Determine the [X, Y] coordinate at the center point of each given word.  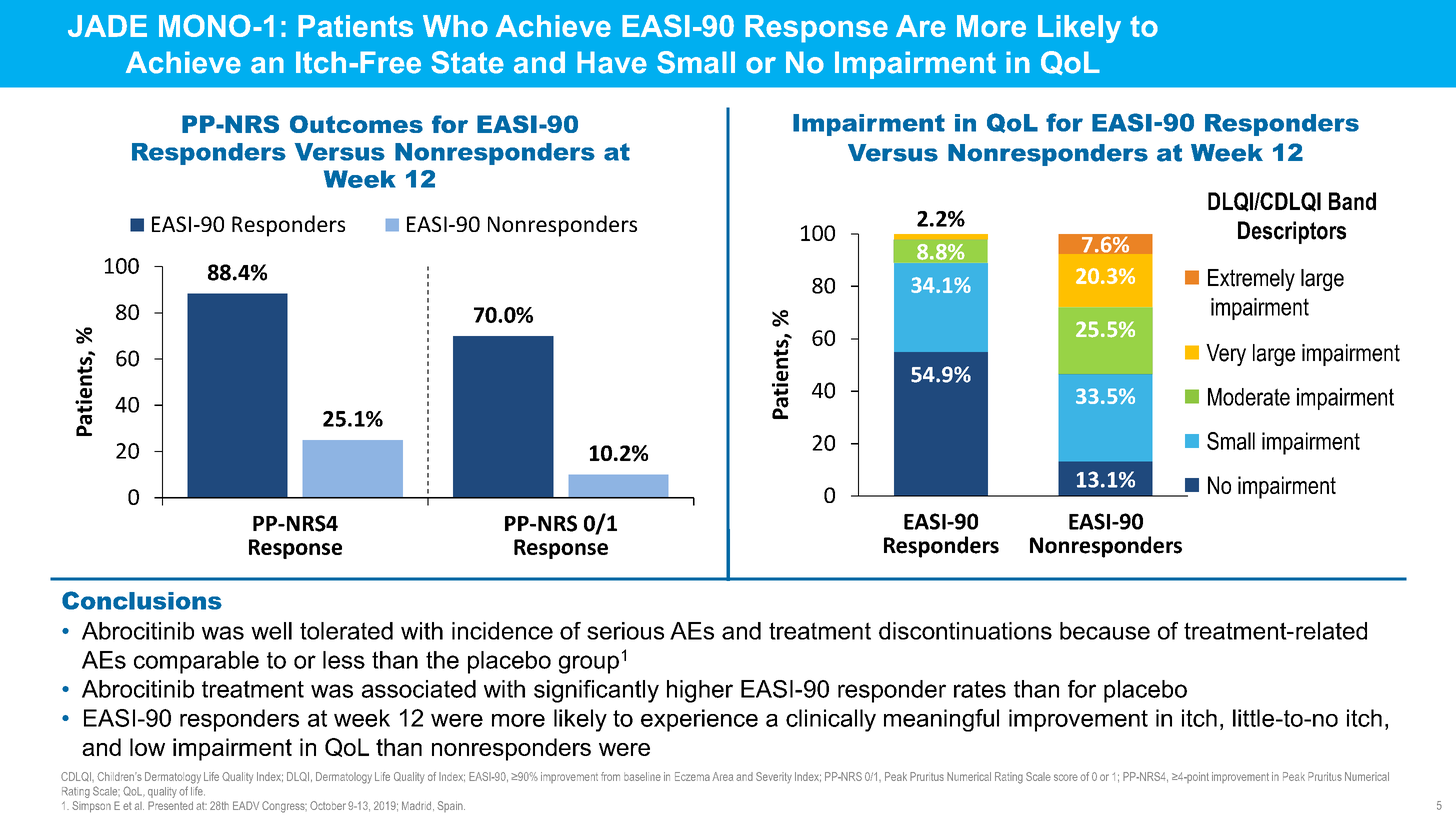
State [467, 62]
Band [1352, 201]
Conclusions [142, 600]
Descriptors [1292, 232]
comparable [196, 662]
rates [980, 689]
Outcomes [356, 124]
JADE [107, 26]
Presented [170, 805]
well [271, 631]
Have [612, 62]
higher [700, 691]
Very [1226, 355]
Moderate [1249, 397]
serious [625, 631]
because [1105, 631]
